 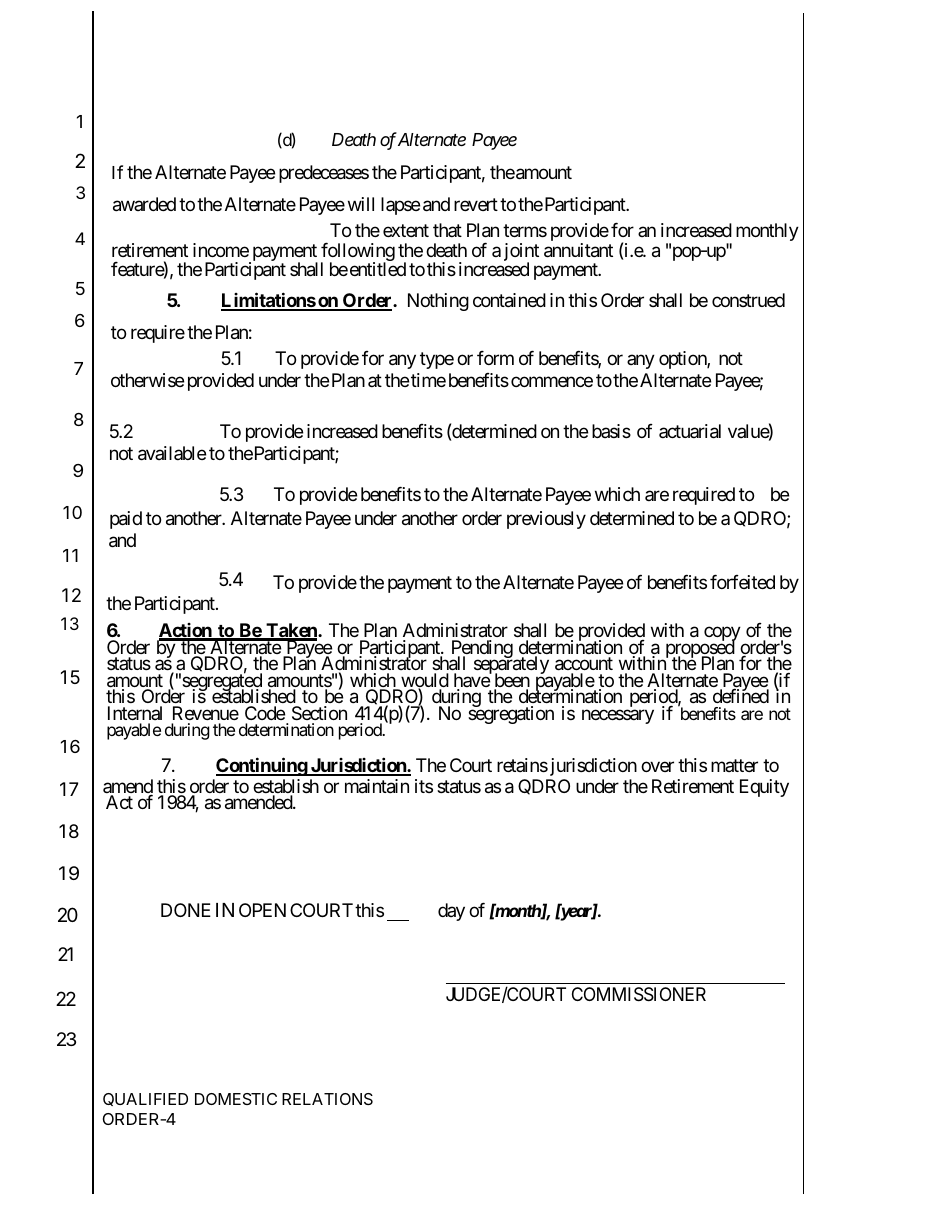 I want to click on paid, so click(x=126, y=520).
